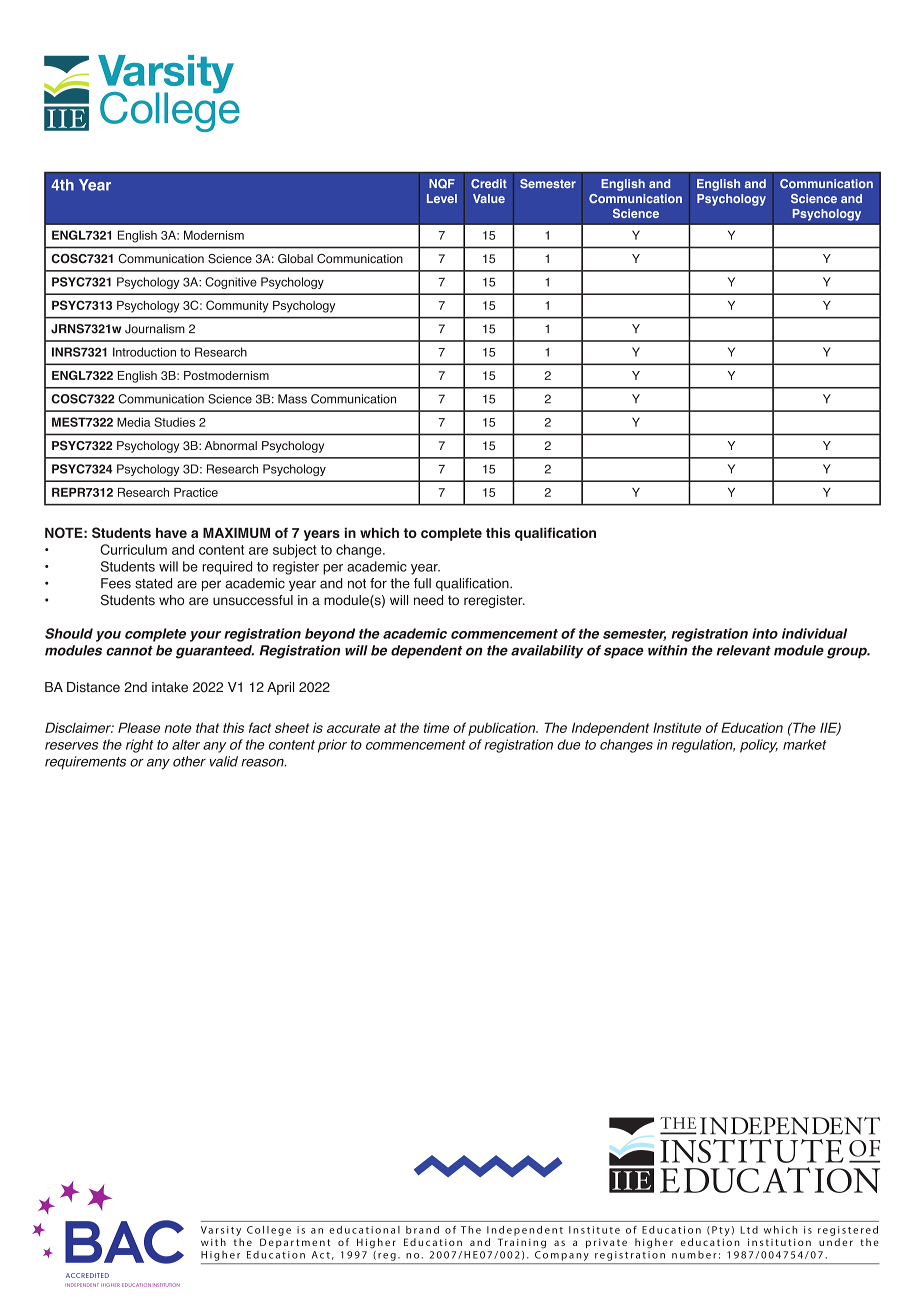 The height and width of the screenshot is (1308, 924). I want to click on prior, so click(332, 746).
